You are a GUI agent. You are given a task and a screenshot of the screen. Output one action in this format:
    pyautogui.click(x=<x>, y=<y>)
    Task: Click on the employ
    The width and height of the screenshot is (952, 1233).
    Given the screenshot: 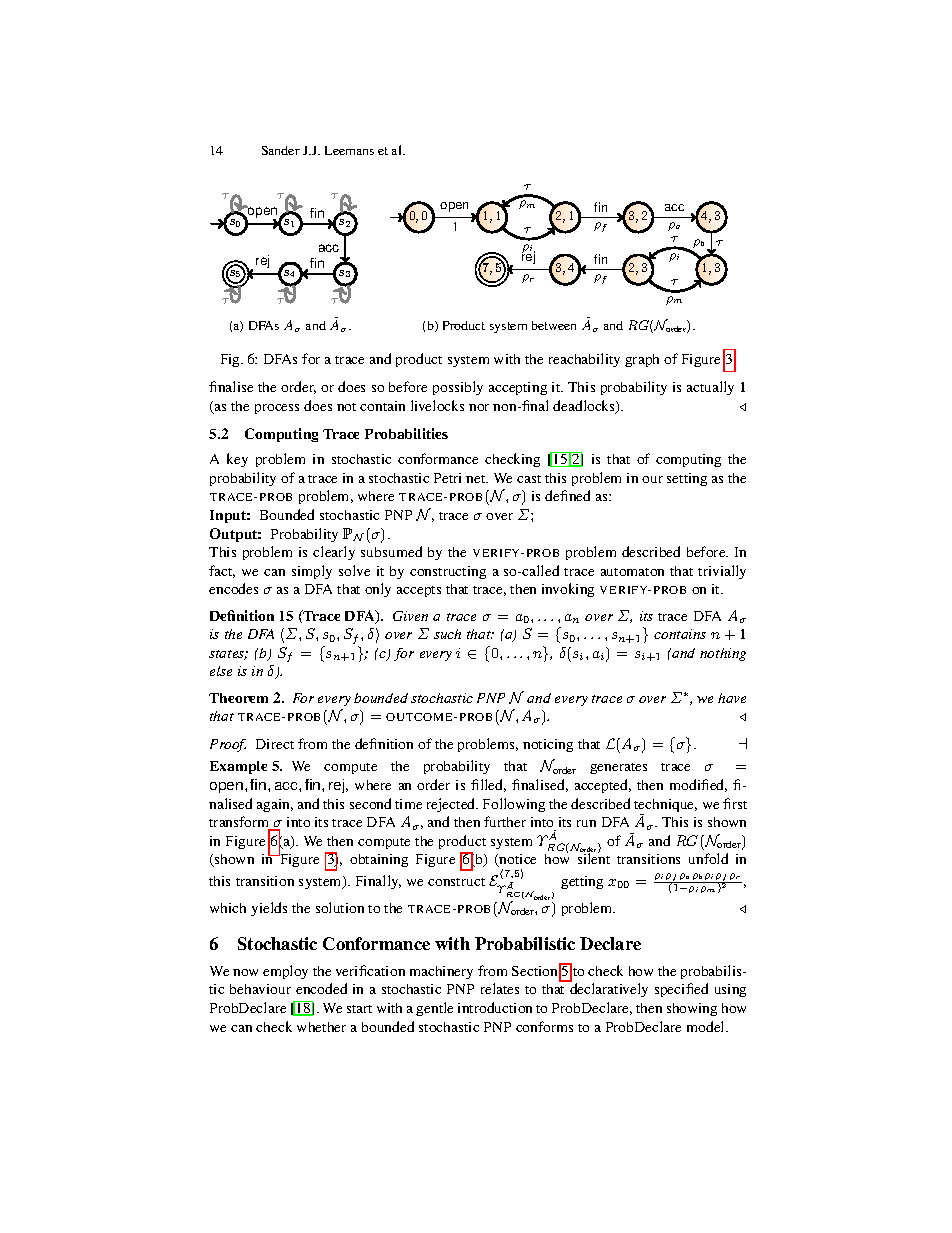 What is the action you would take?
    pyautogui.click(x=285, y=972)
